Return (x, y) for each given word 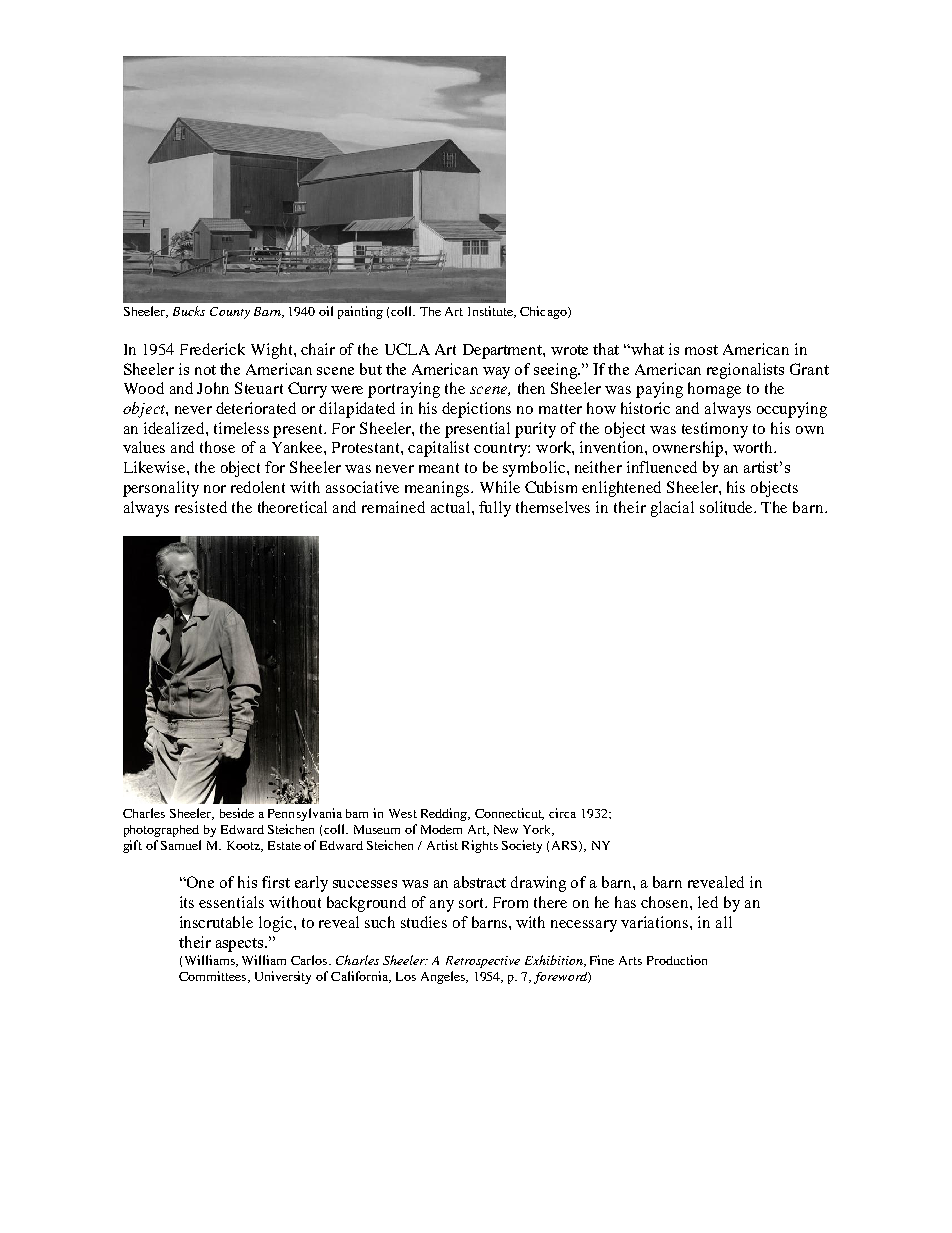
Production (677, 960)
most (701, 350)
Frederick (212, 349)
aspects (241, 945)
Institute (491, 312)
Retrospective (483, 962)
